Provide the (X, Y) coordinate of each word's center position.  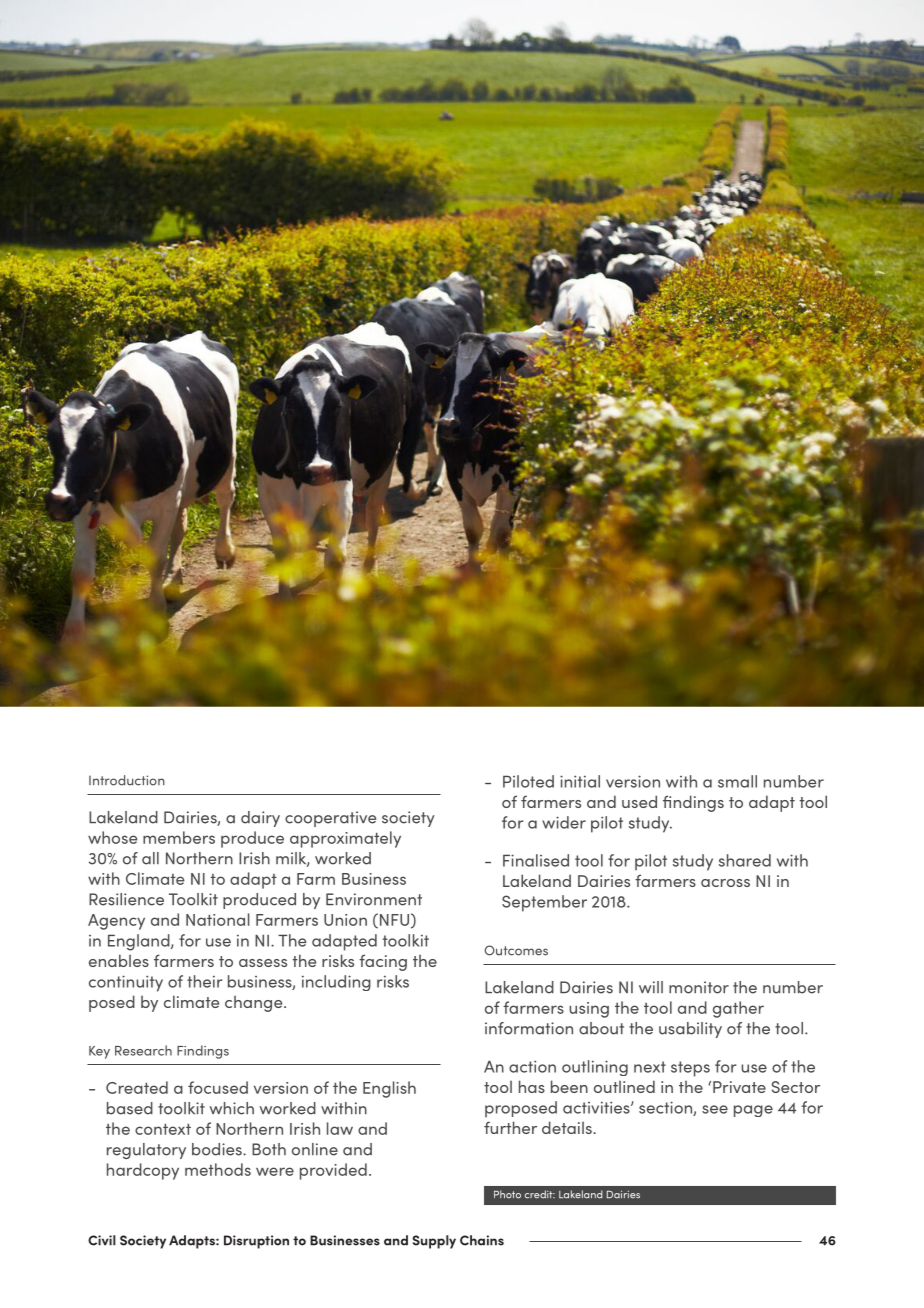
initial (580, 781)
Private (739, 1087)
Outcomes (516, 950)
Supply (434, 1242)
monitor (699, 987)
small (737, 781)
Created (137, 1087)
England (140, 942)
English (389, 1089)
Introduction (127, 780)
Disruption (256, 1242)
